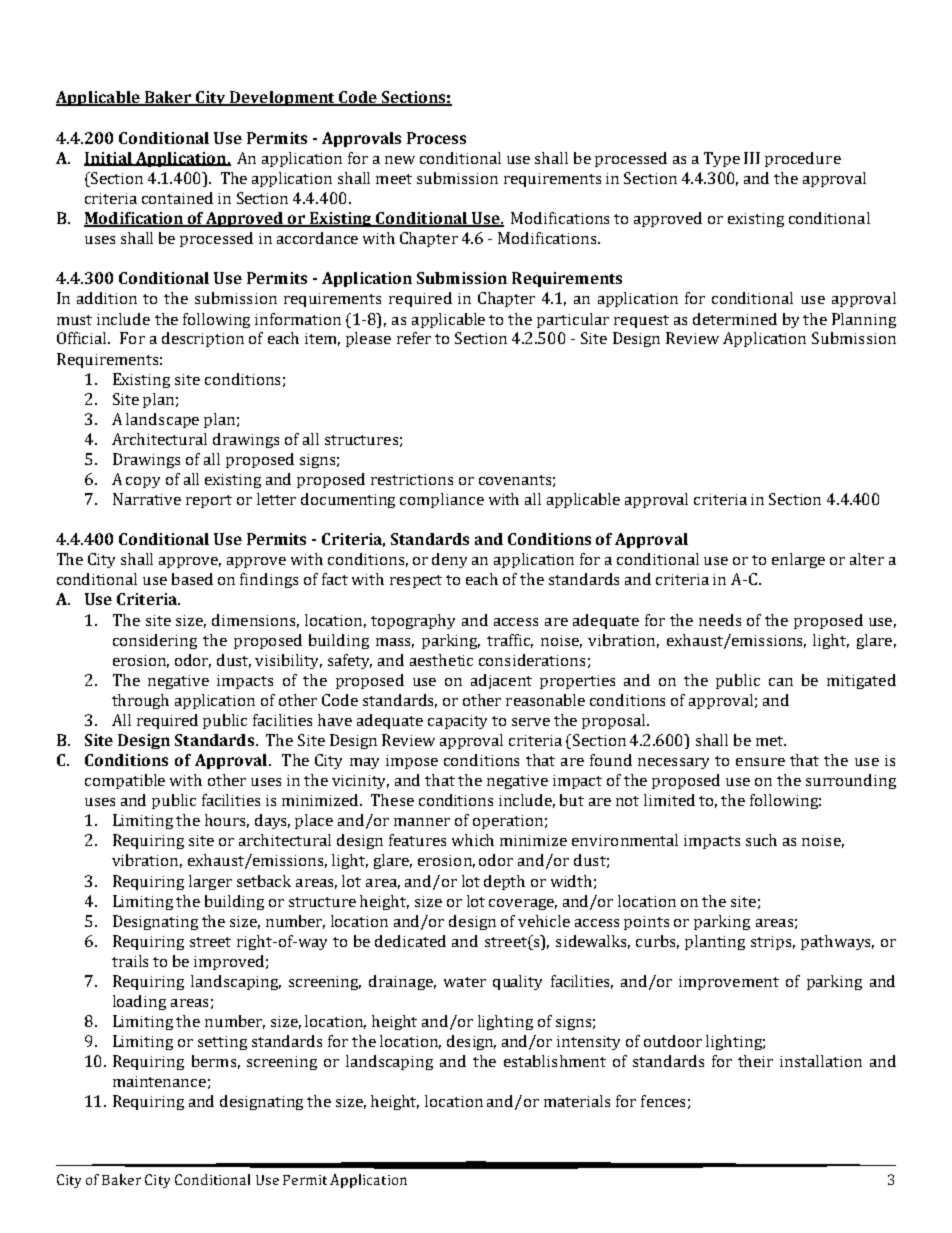  What do you see at coordinates (761, 840) in the document?
I see `such` at bounding box center [761, 840].
